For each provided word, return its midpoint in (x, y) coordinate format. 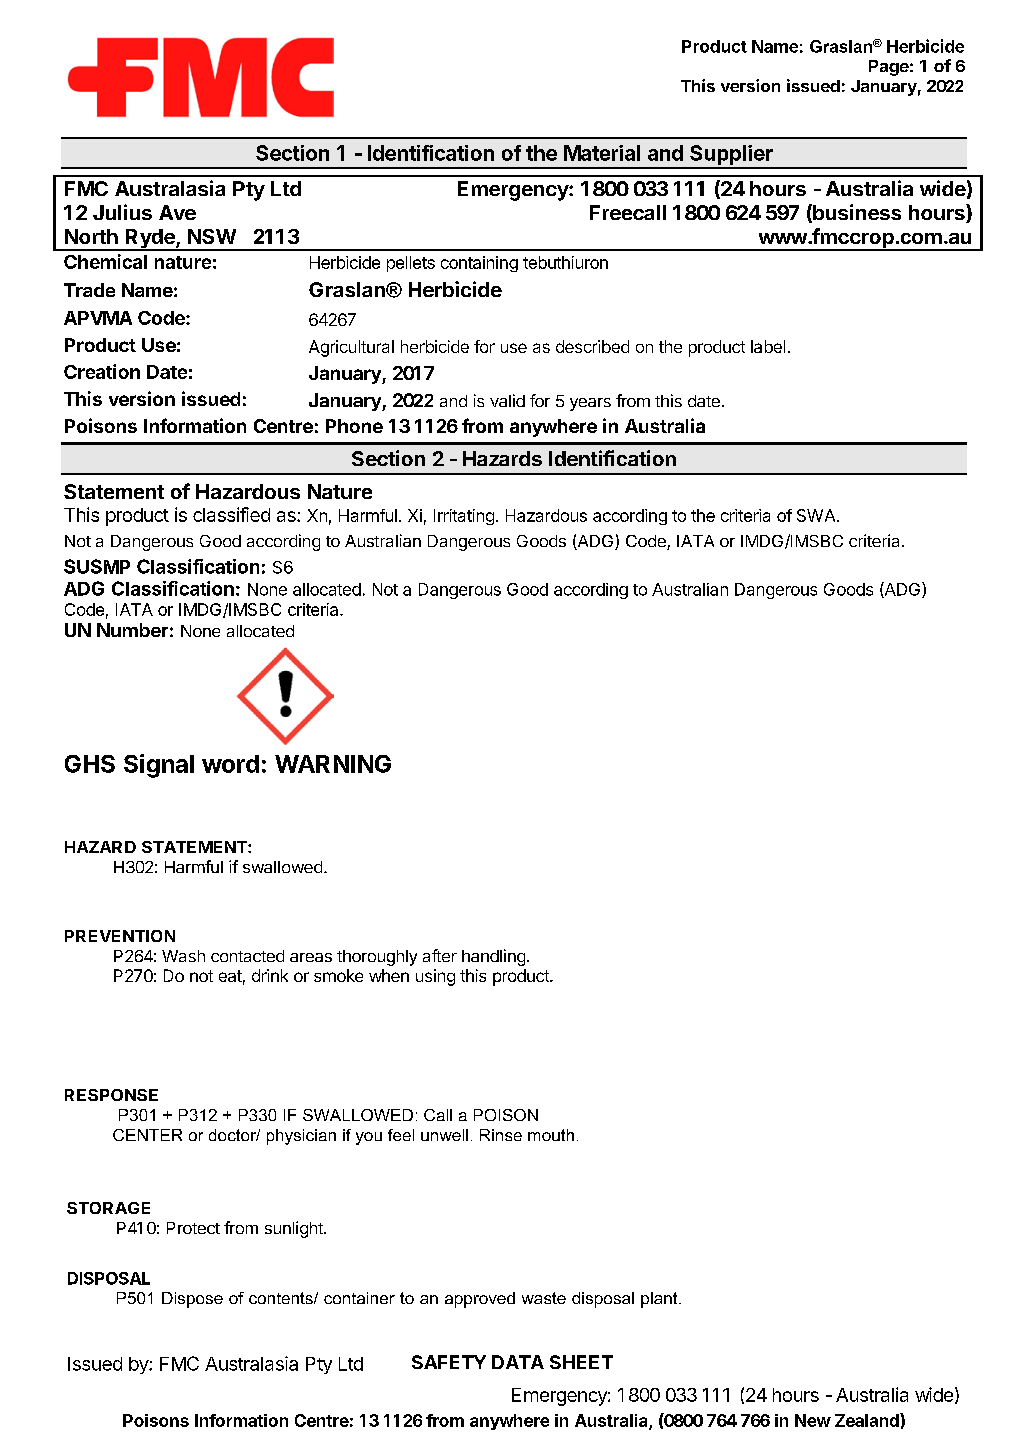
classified (231, 514)
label (768, 346)
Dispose (192, 1300)
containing (479, 264)
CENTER (147, 1135)
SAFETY (449, 1362)
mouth (551, 1135)
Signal (159, 766)
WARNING (333, 764)
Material (602, 153)
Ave (177, 212)
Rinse (501, 1135)
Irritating (464, 517)
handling (493, 957)
